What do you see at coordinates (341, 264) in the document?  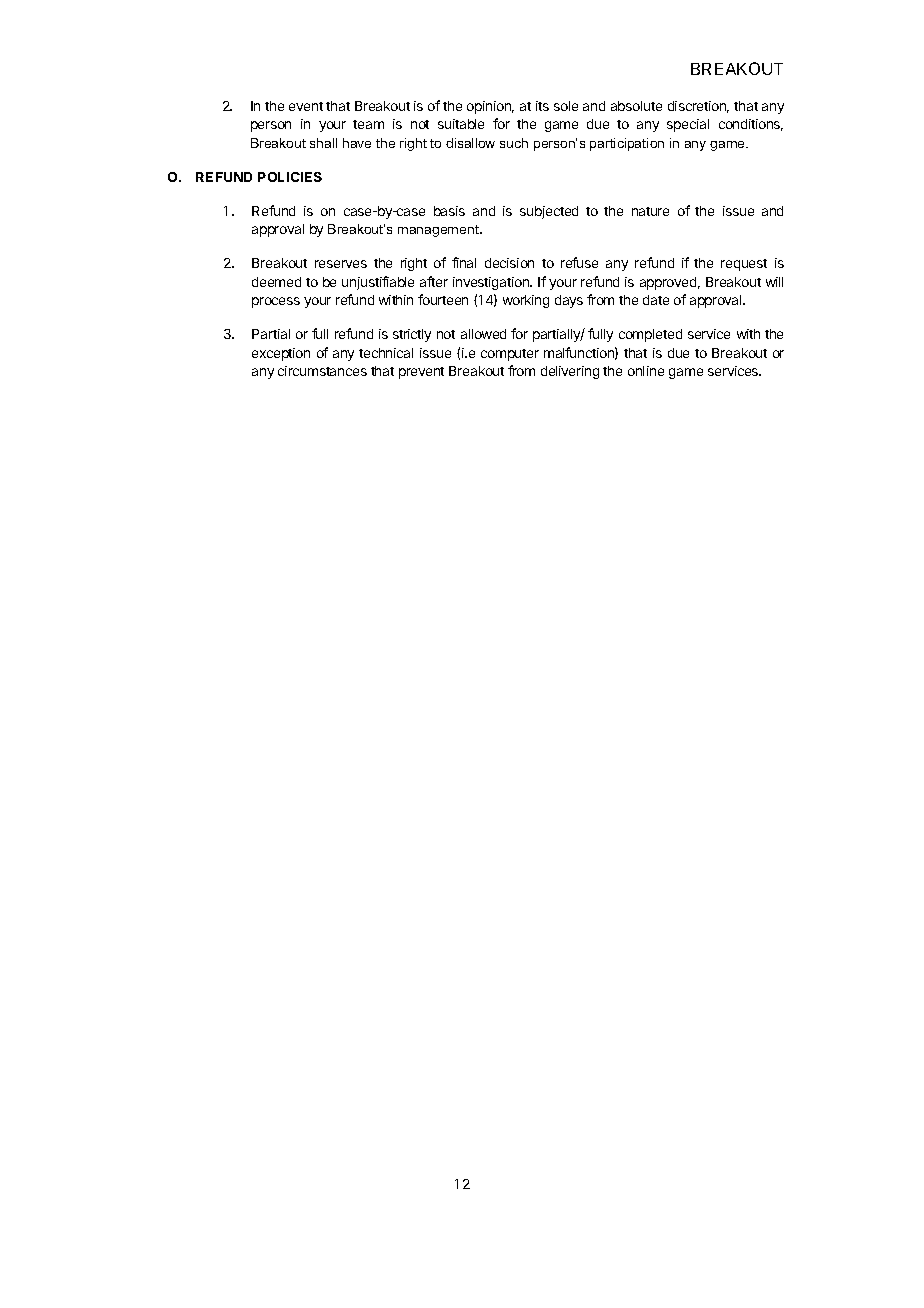 I see `reserves` at bounding box center [341, 264].
